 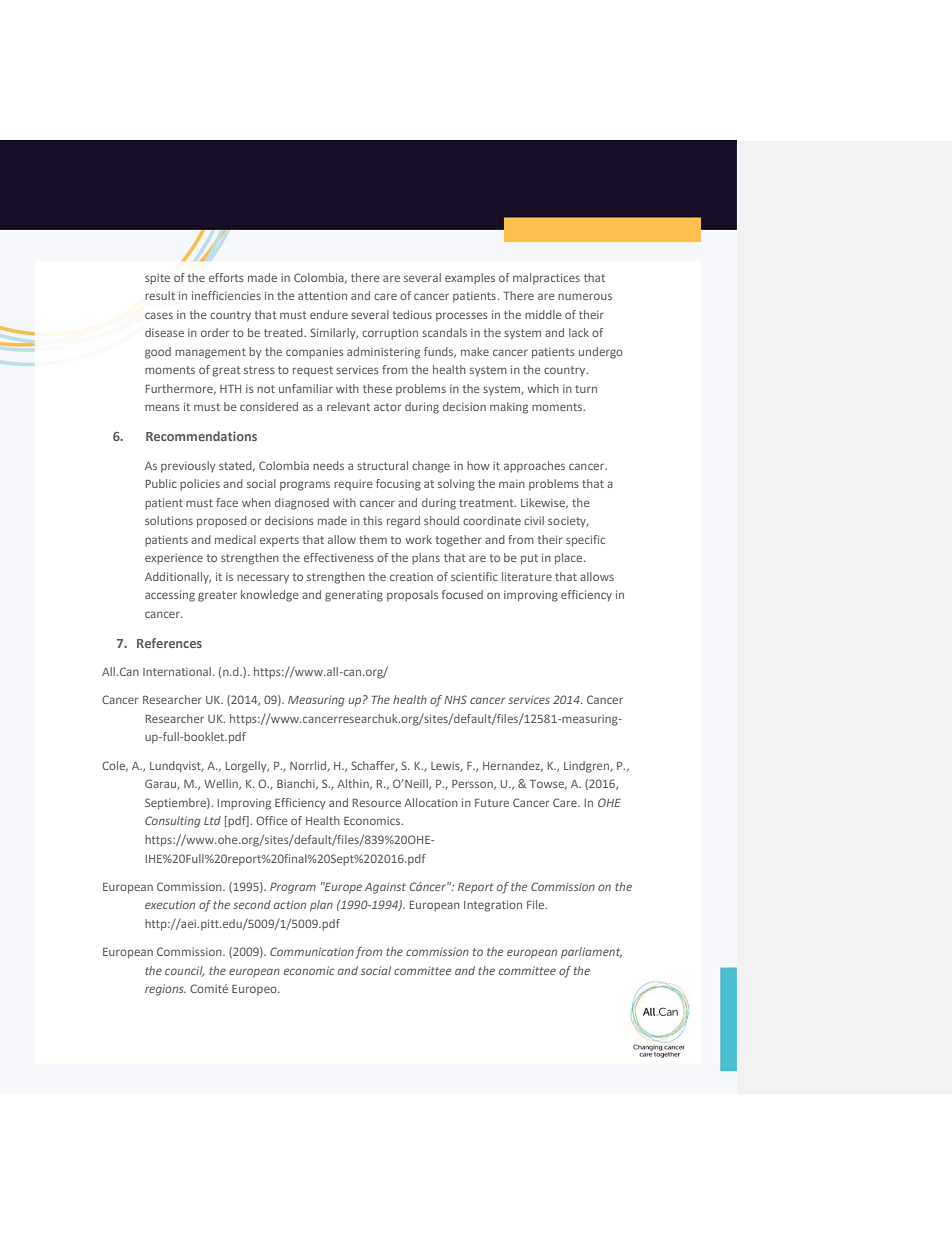 What do you see at coordinates (312, 951) in the screenshot?
I see `Communication` at bounding box center [312, 951].
